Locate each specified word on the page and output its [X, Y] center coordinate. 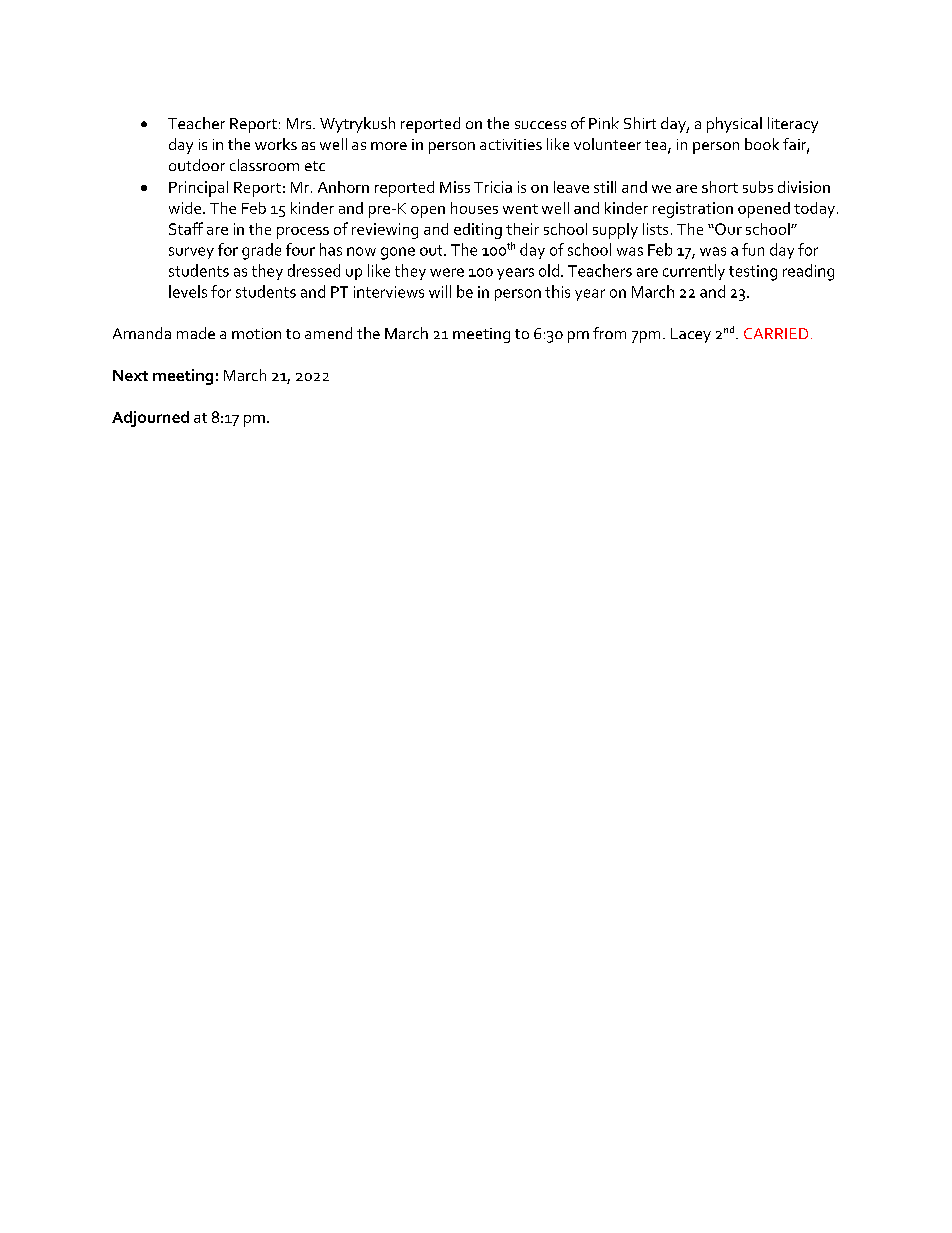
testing [753, 273]
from [609, 333]
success [540, 125]
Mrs [300, 123]
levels [188, 291]
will [440, 291]
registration [693, 210]
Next [130, 375]
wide [185, 208]
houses [474, 208]
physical [734, 125]
